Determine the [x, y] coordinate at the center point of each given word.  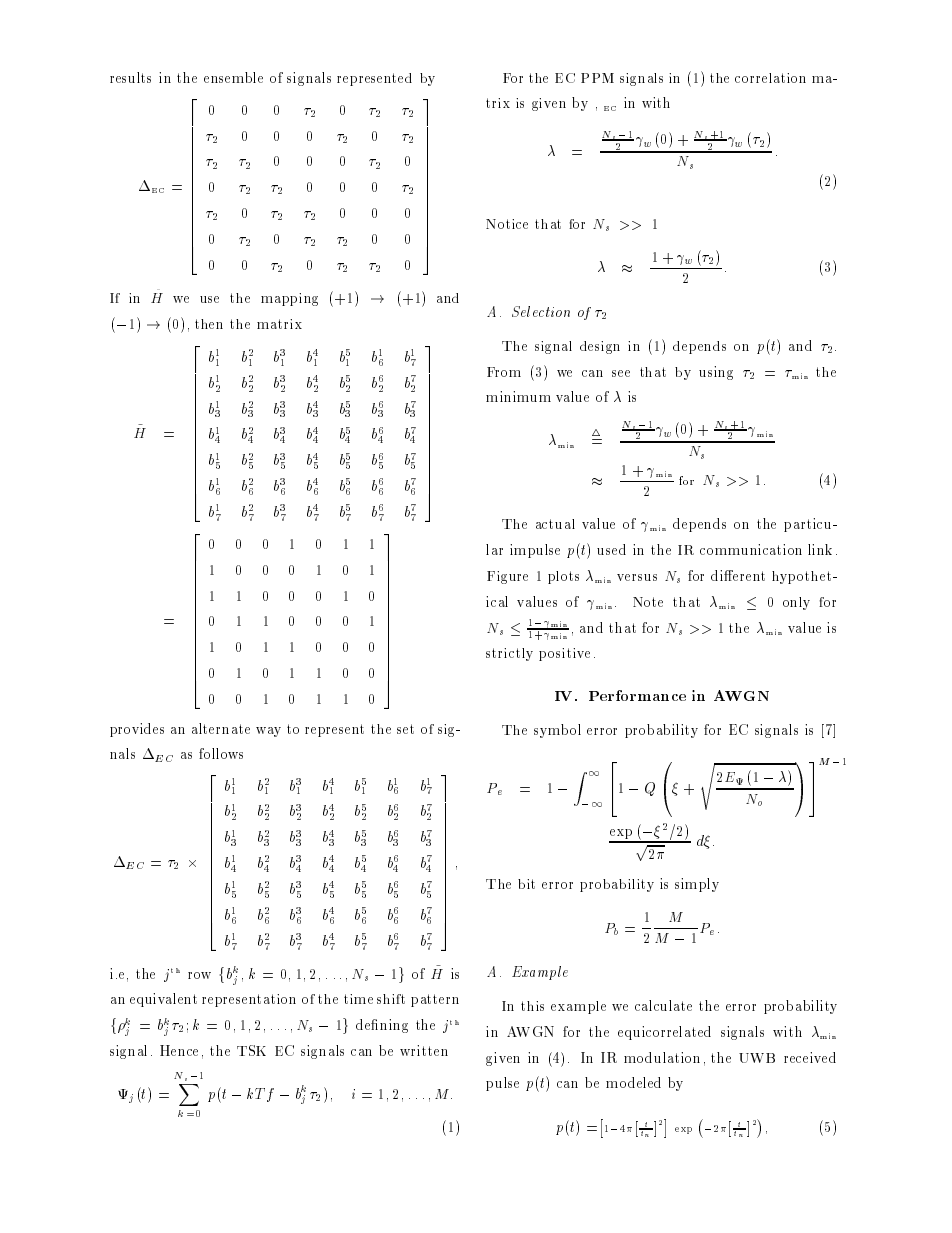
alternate [221, 728]
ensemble [233, 77]
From [504, 372]
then [209, 324]
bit [526, 884]
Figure [507, 577]
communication [751, 549]
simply [697, 885]
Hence [179, 1050]
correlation [770, 78]
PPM [597, 78]
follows [221, 753]
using [716, 373]
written [424, 1050]
